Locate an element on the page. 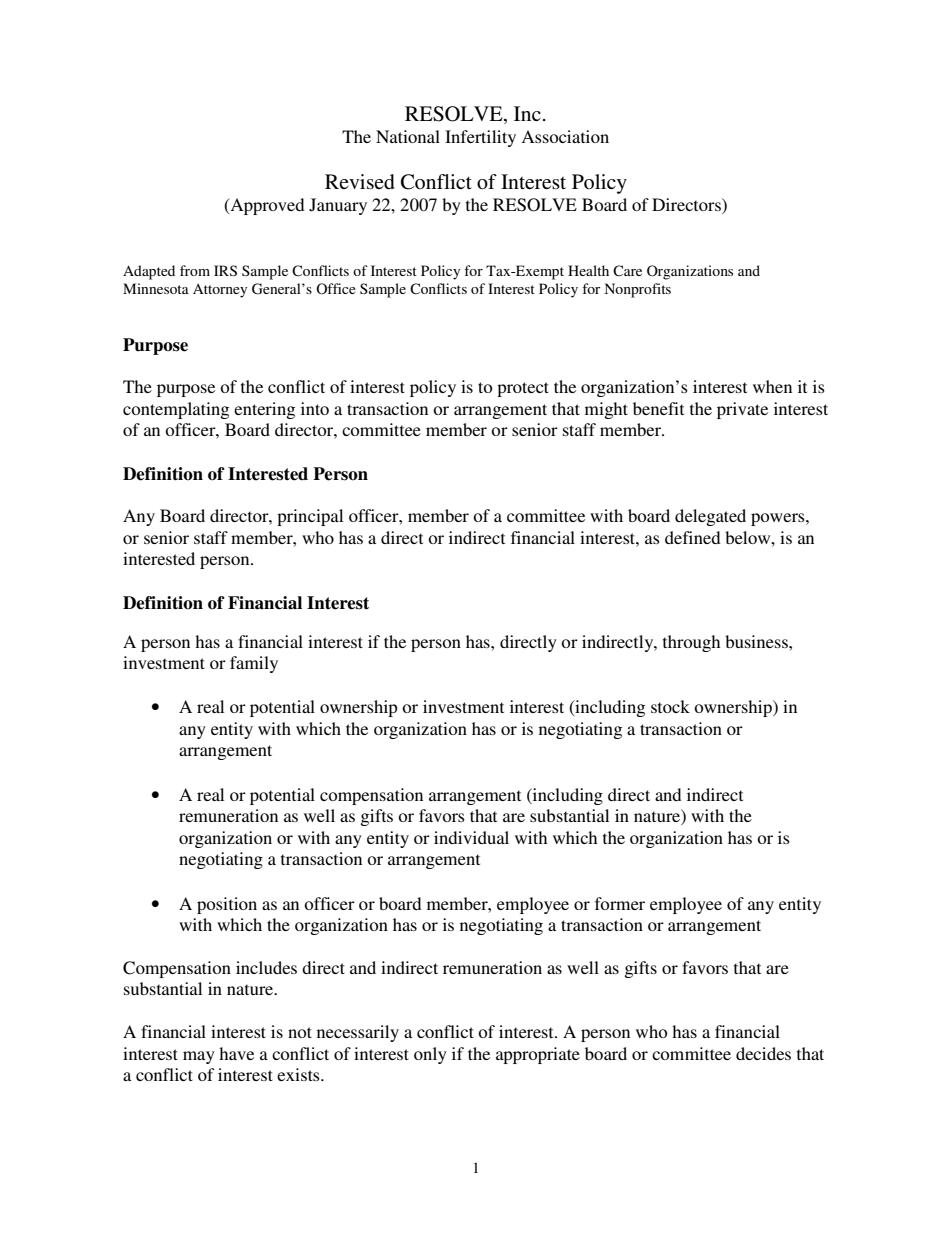  Association is located at coordinates (565, 136).
